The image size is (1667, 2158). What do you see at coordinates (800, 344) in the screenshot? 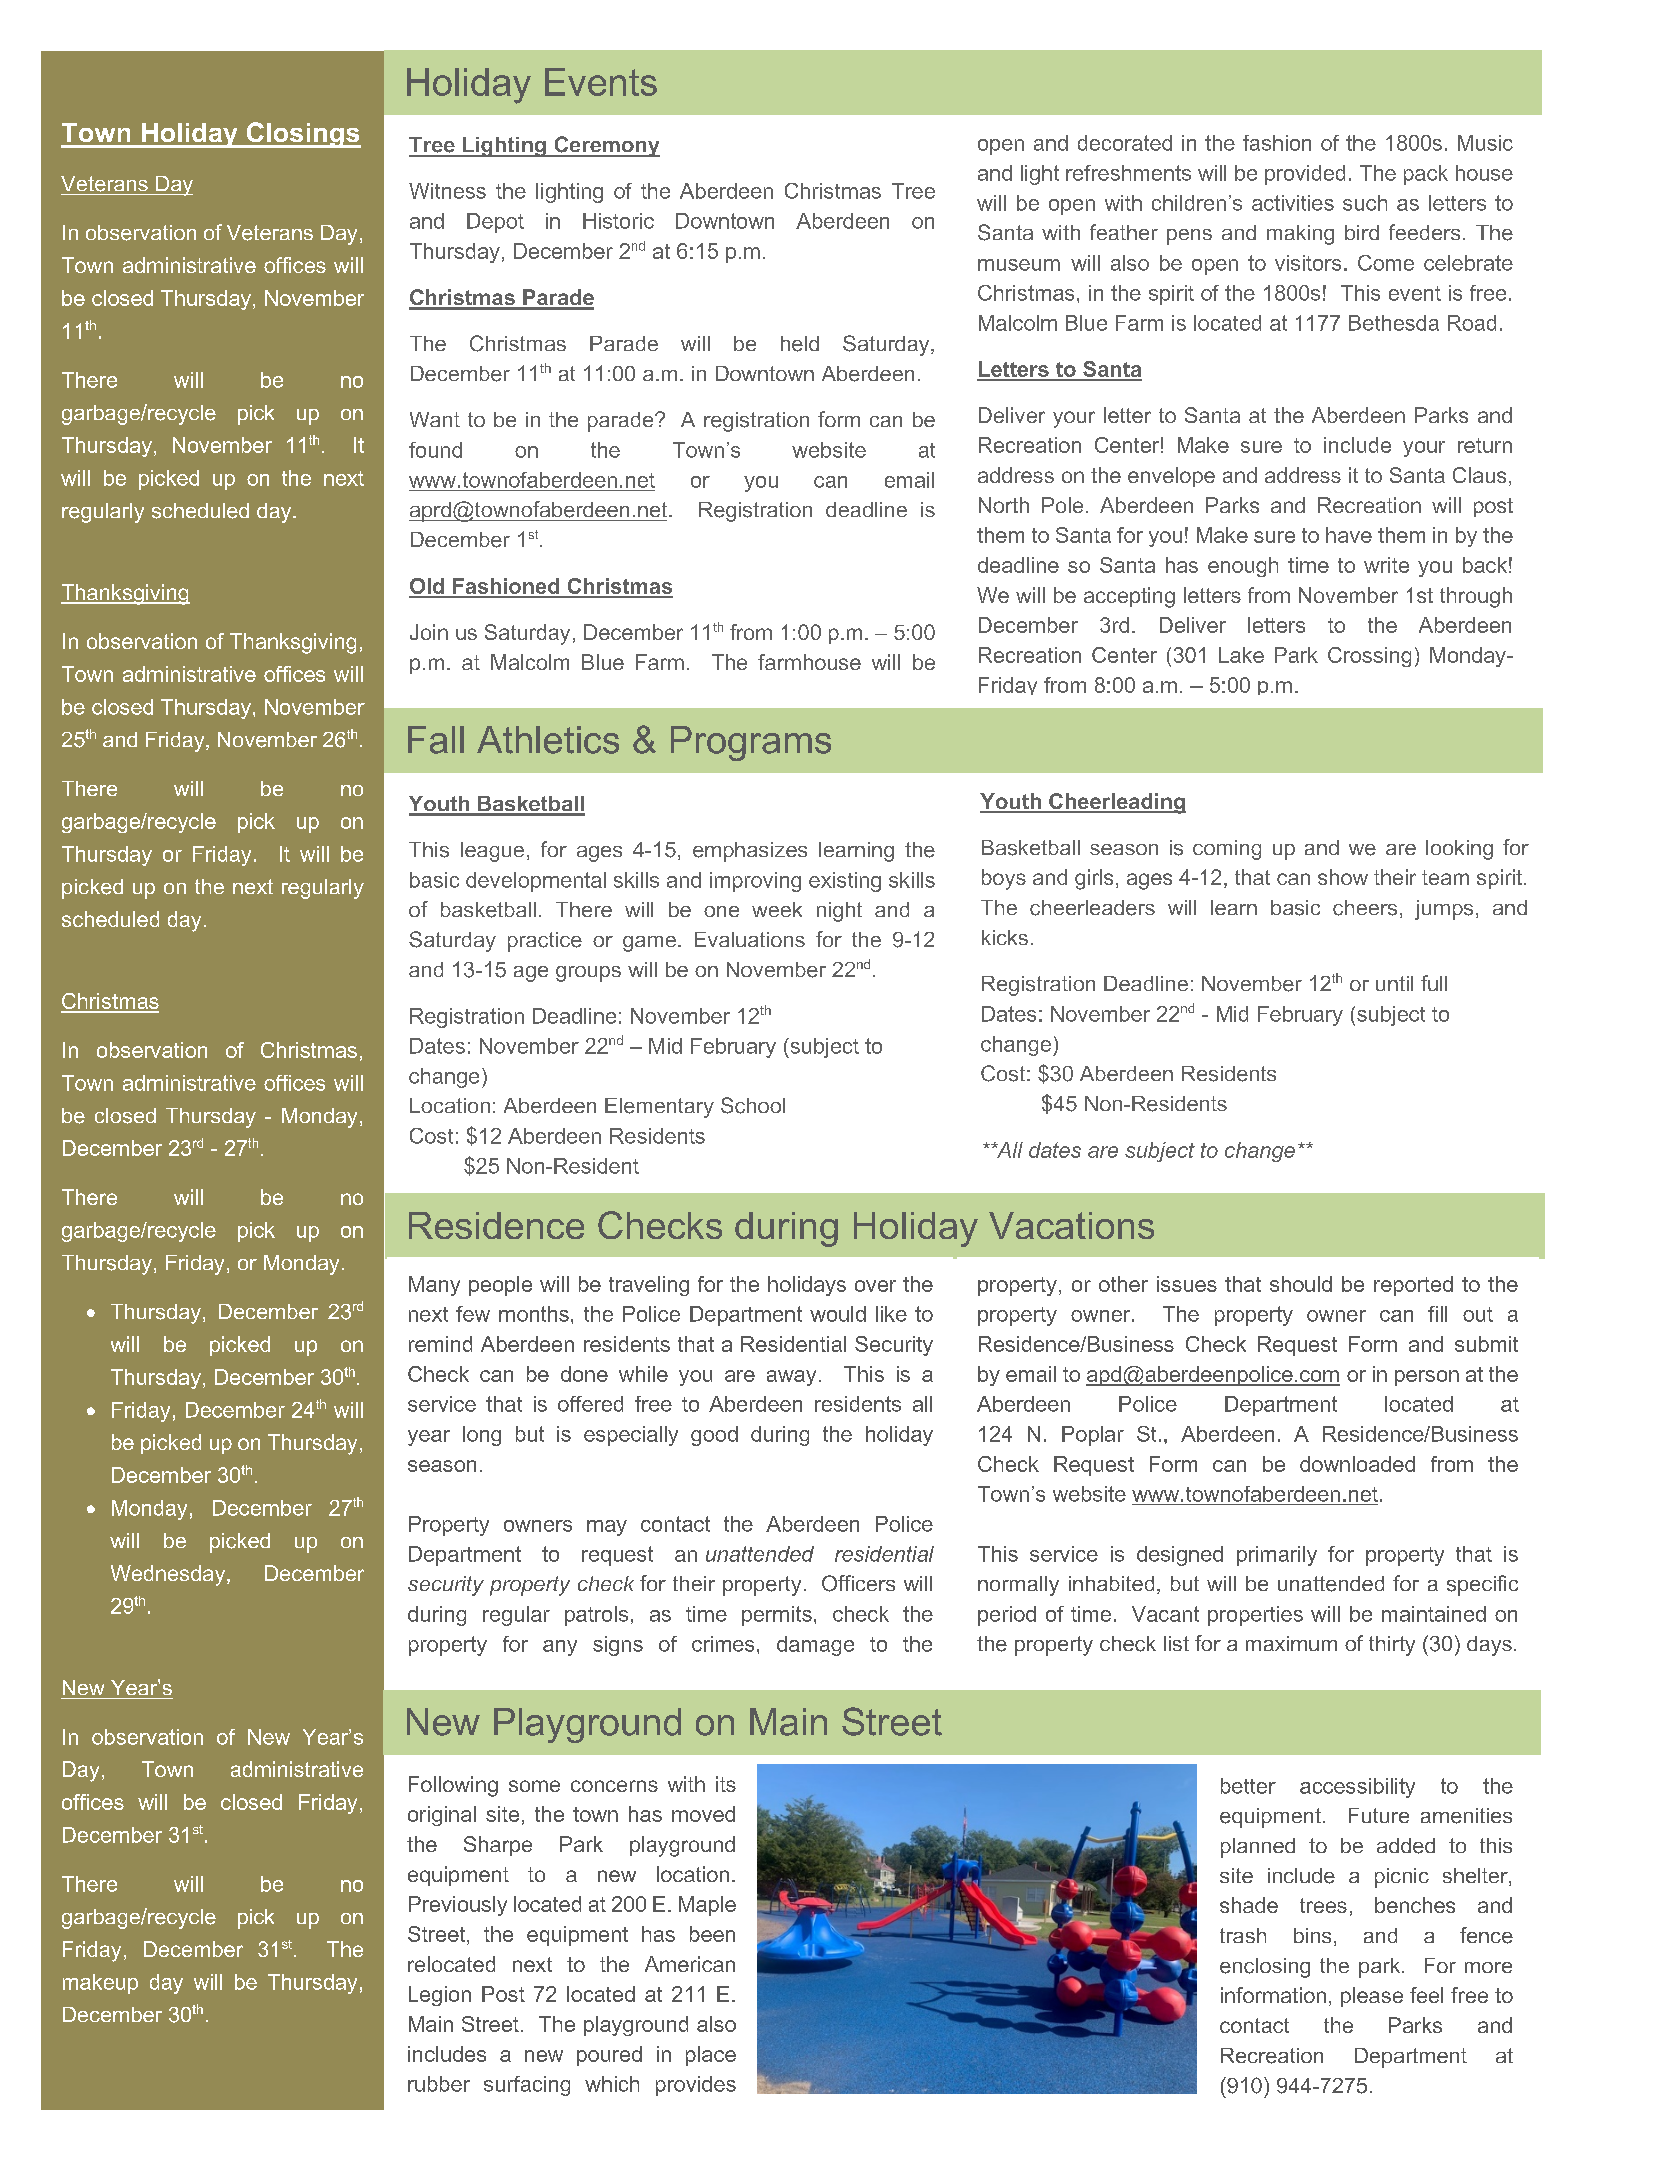
I see `held` at bounding box center [800, 344].
